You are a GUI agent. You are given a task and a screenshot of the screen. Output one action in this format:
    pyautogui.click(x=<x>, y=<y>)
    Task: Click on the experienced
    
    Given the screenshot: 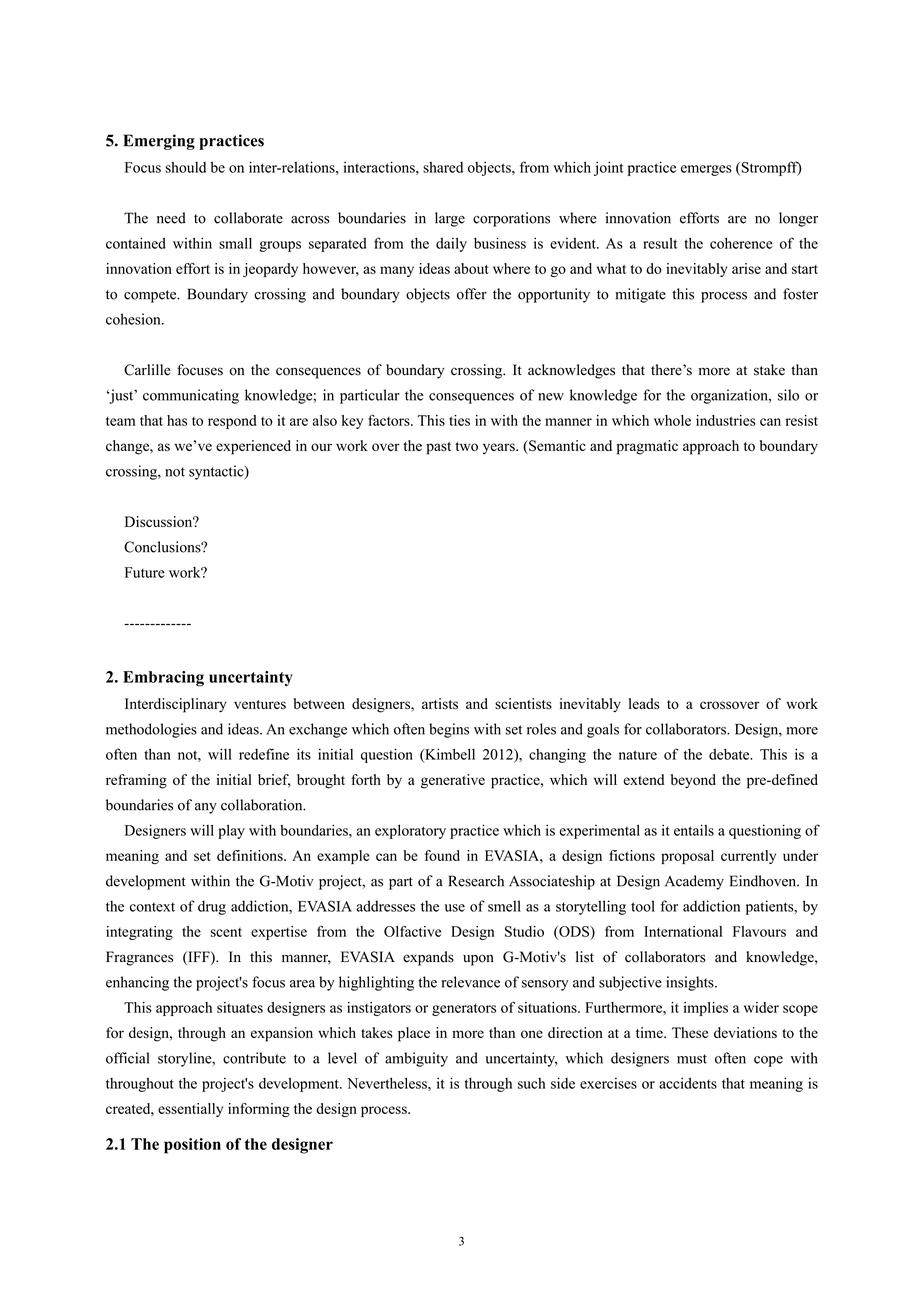 What is the action you would take?
    pyautogui.click(x=253, y=447)
